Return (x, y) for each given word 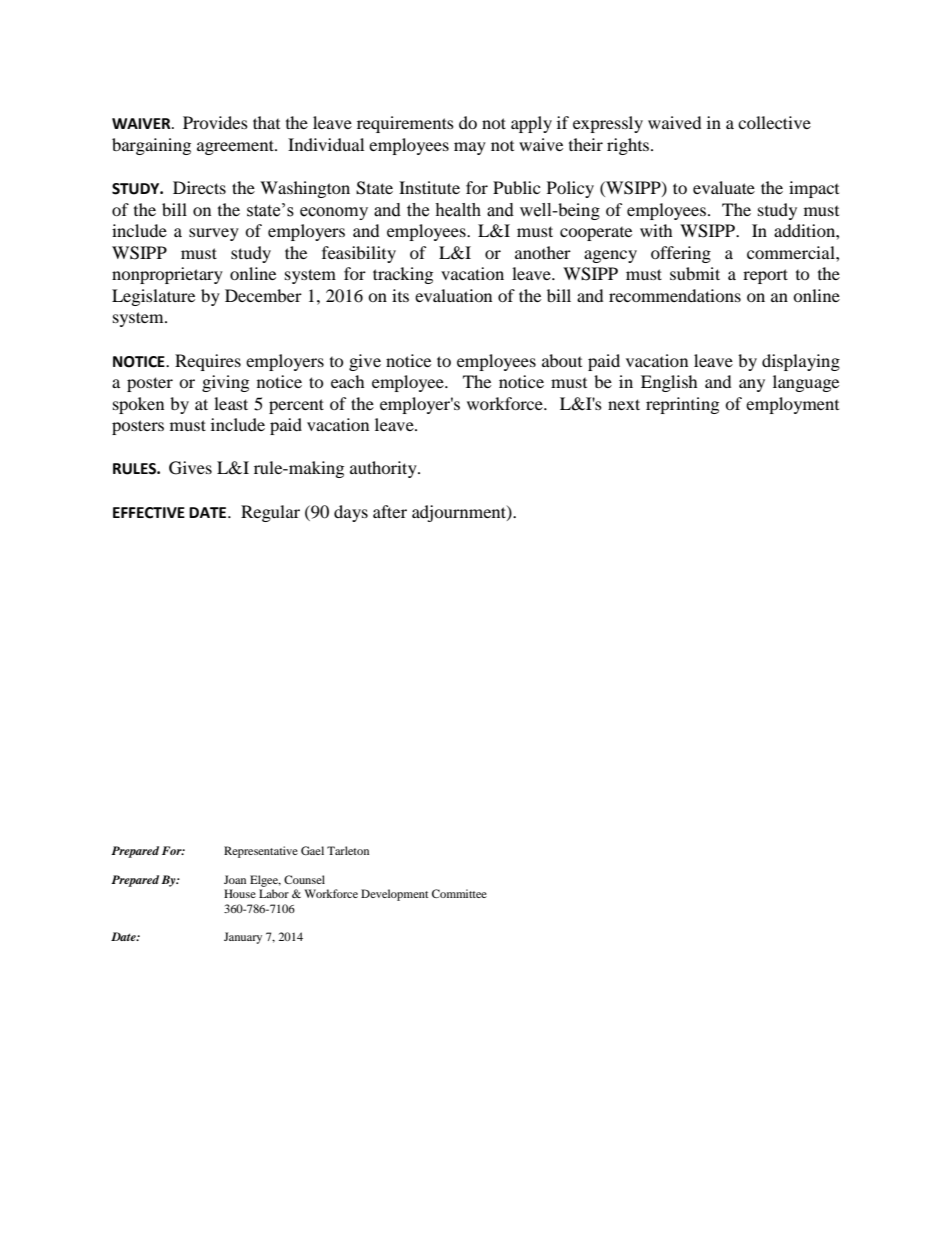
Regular (270, 513)
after (390, 511)
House (240, 893)
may (470, 148)
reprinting (682, 405)
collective (774, 122)
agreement (236, 147)
